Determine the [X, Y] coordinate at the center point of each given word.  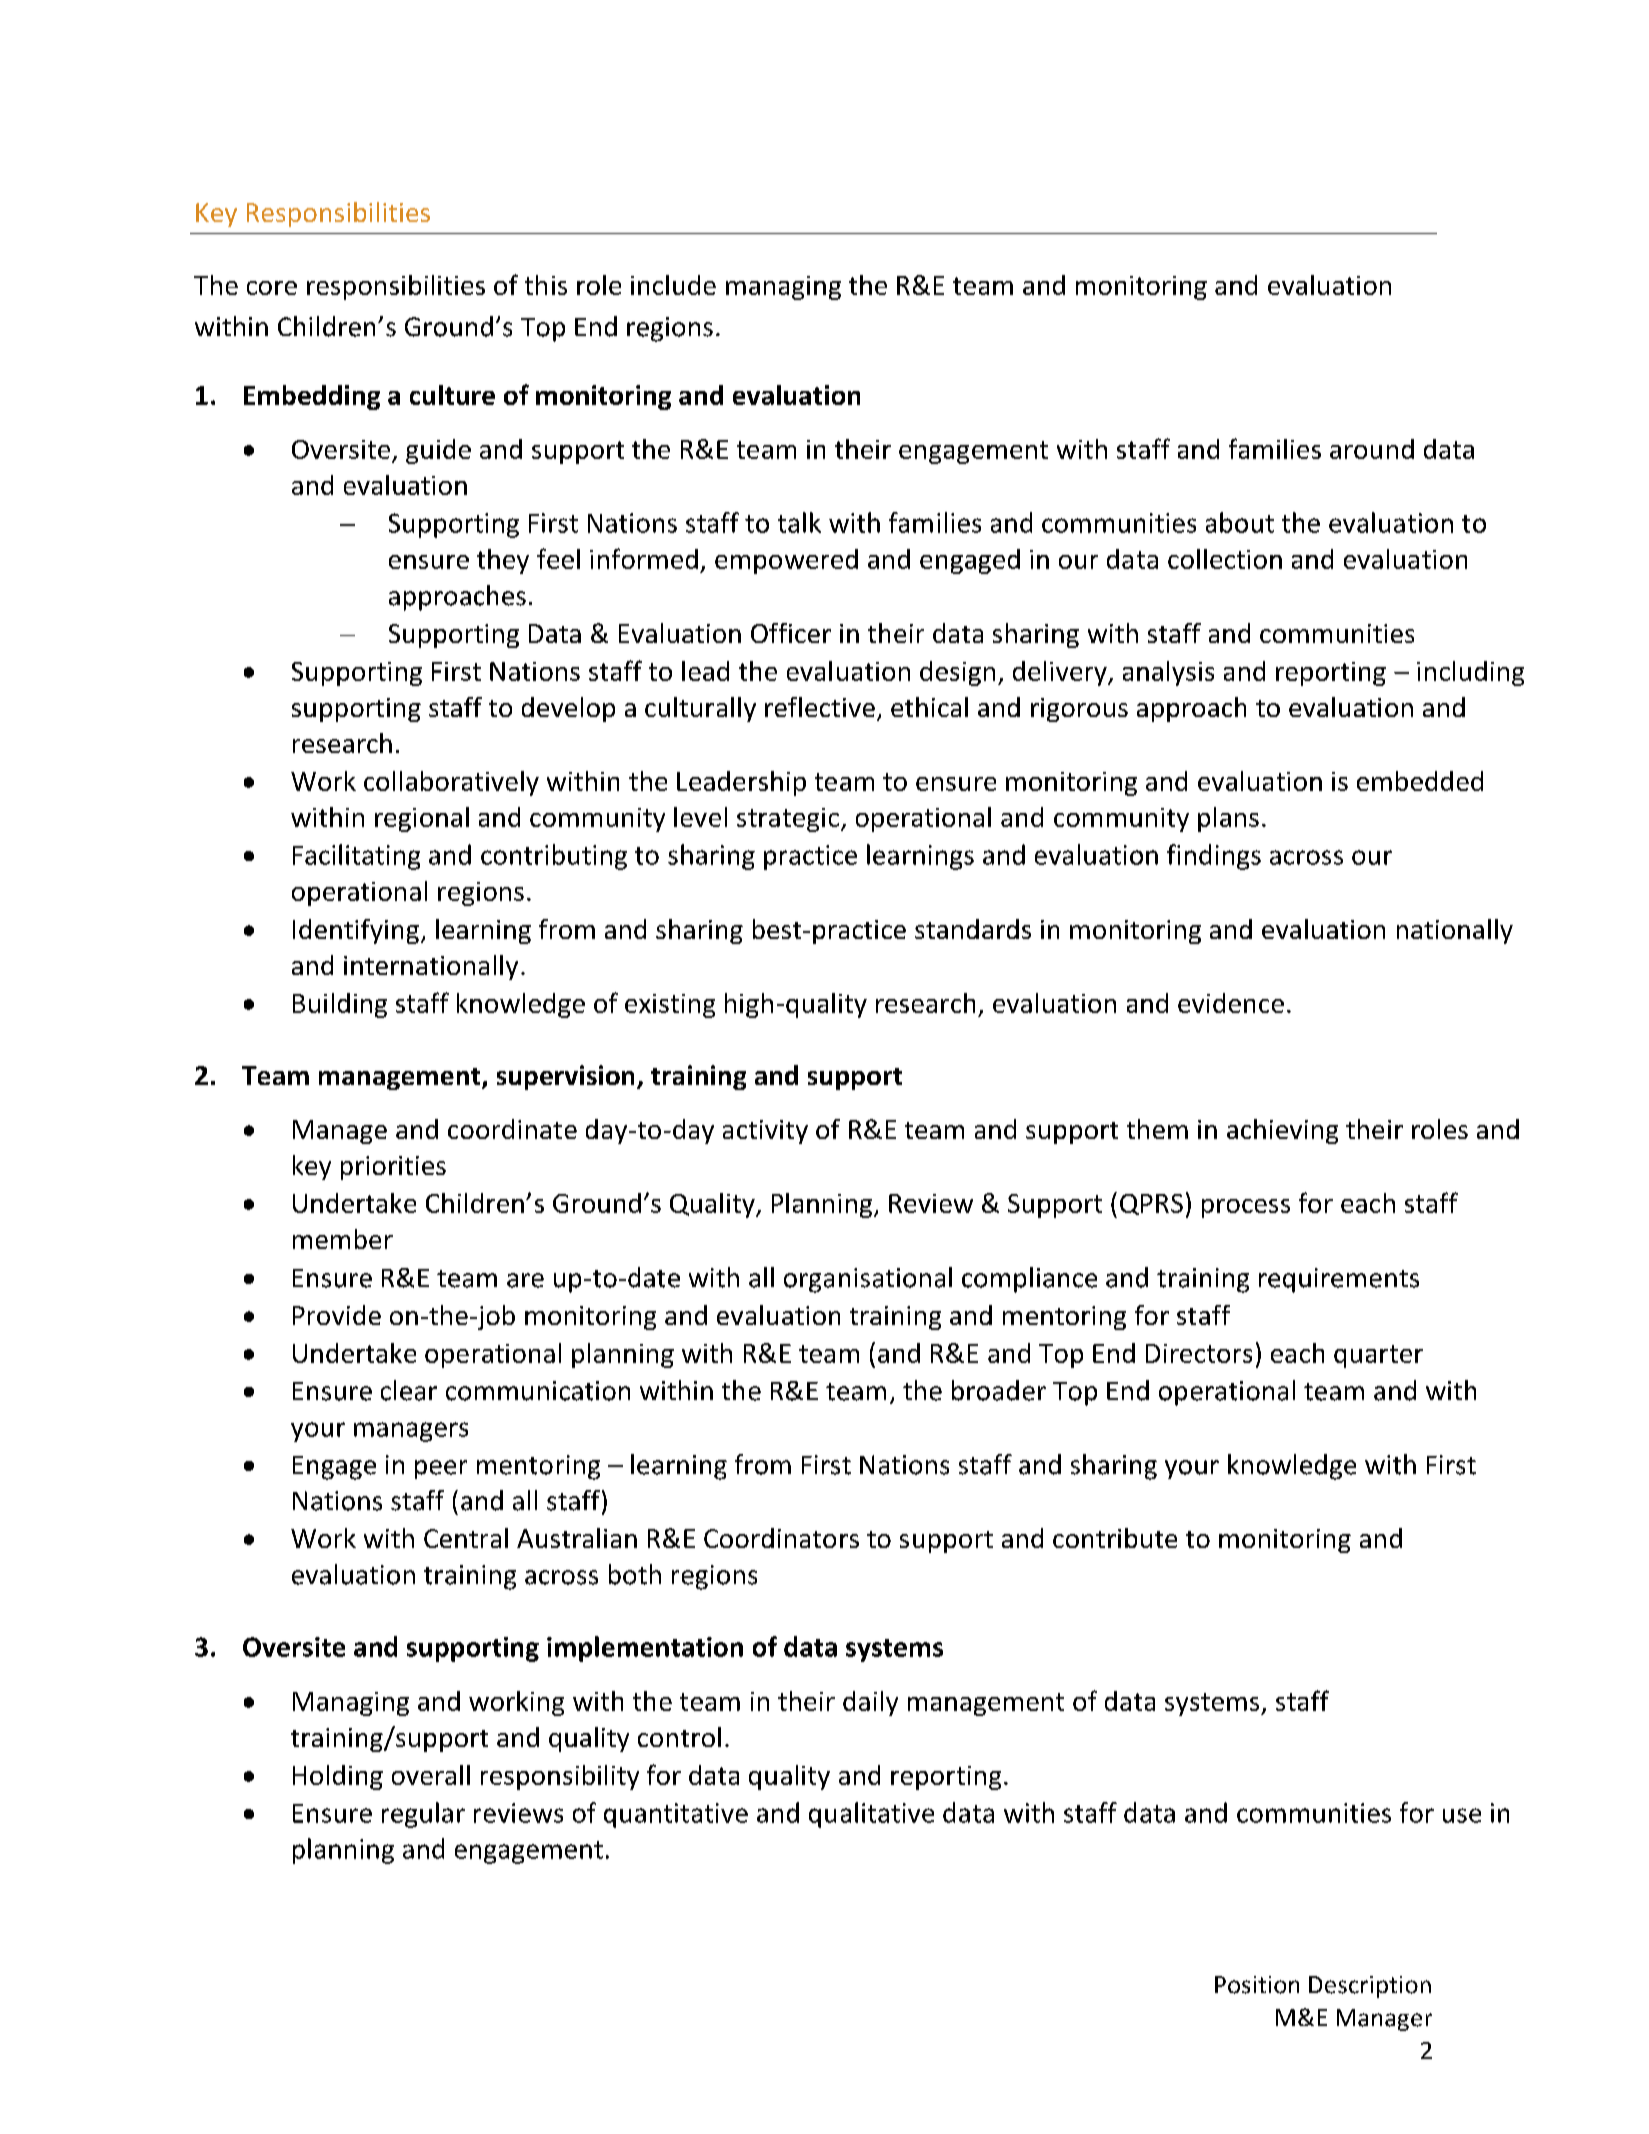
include [673, 285]
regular [423, 1815]
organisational [868, 1280]
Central [466, 1538]
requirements [1339, 1280]
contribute [1115, 1538]
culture [452, 395]
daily [870, 1703]
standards [973, 929]
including [1470, 673]
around [1372, 449]
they [503, 561]
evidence [1231, 1003]
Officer [791, 633]
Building [340, 1005]
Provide [337, 1315]
